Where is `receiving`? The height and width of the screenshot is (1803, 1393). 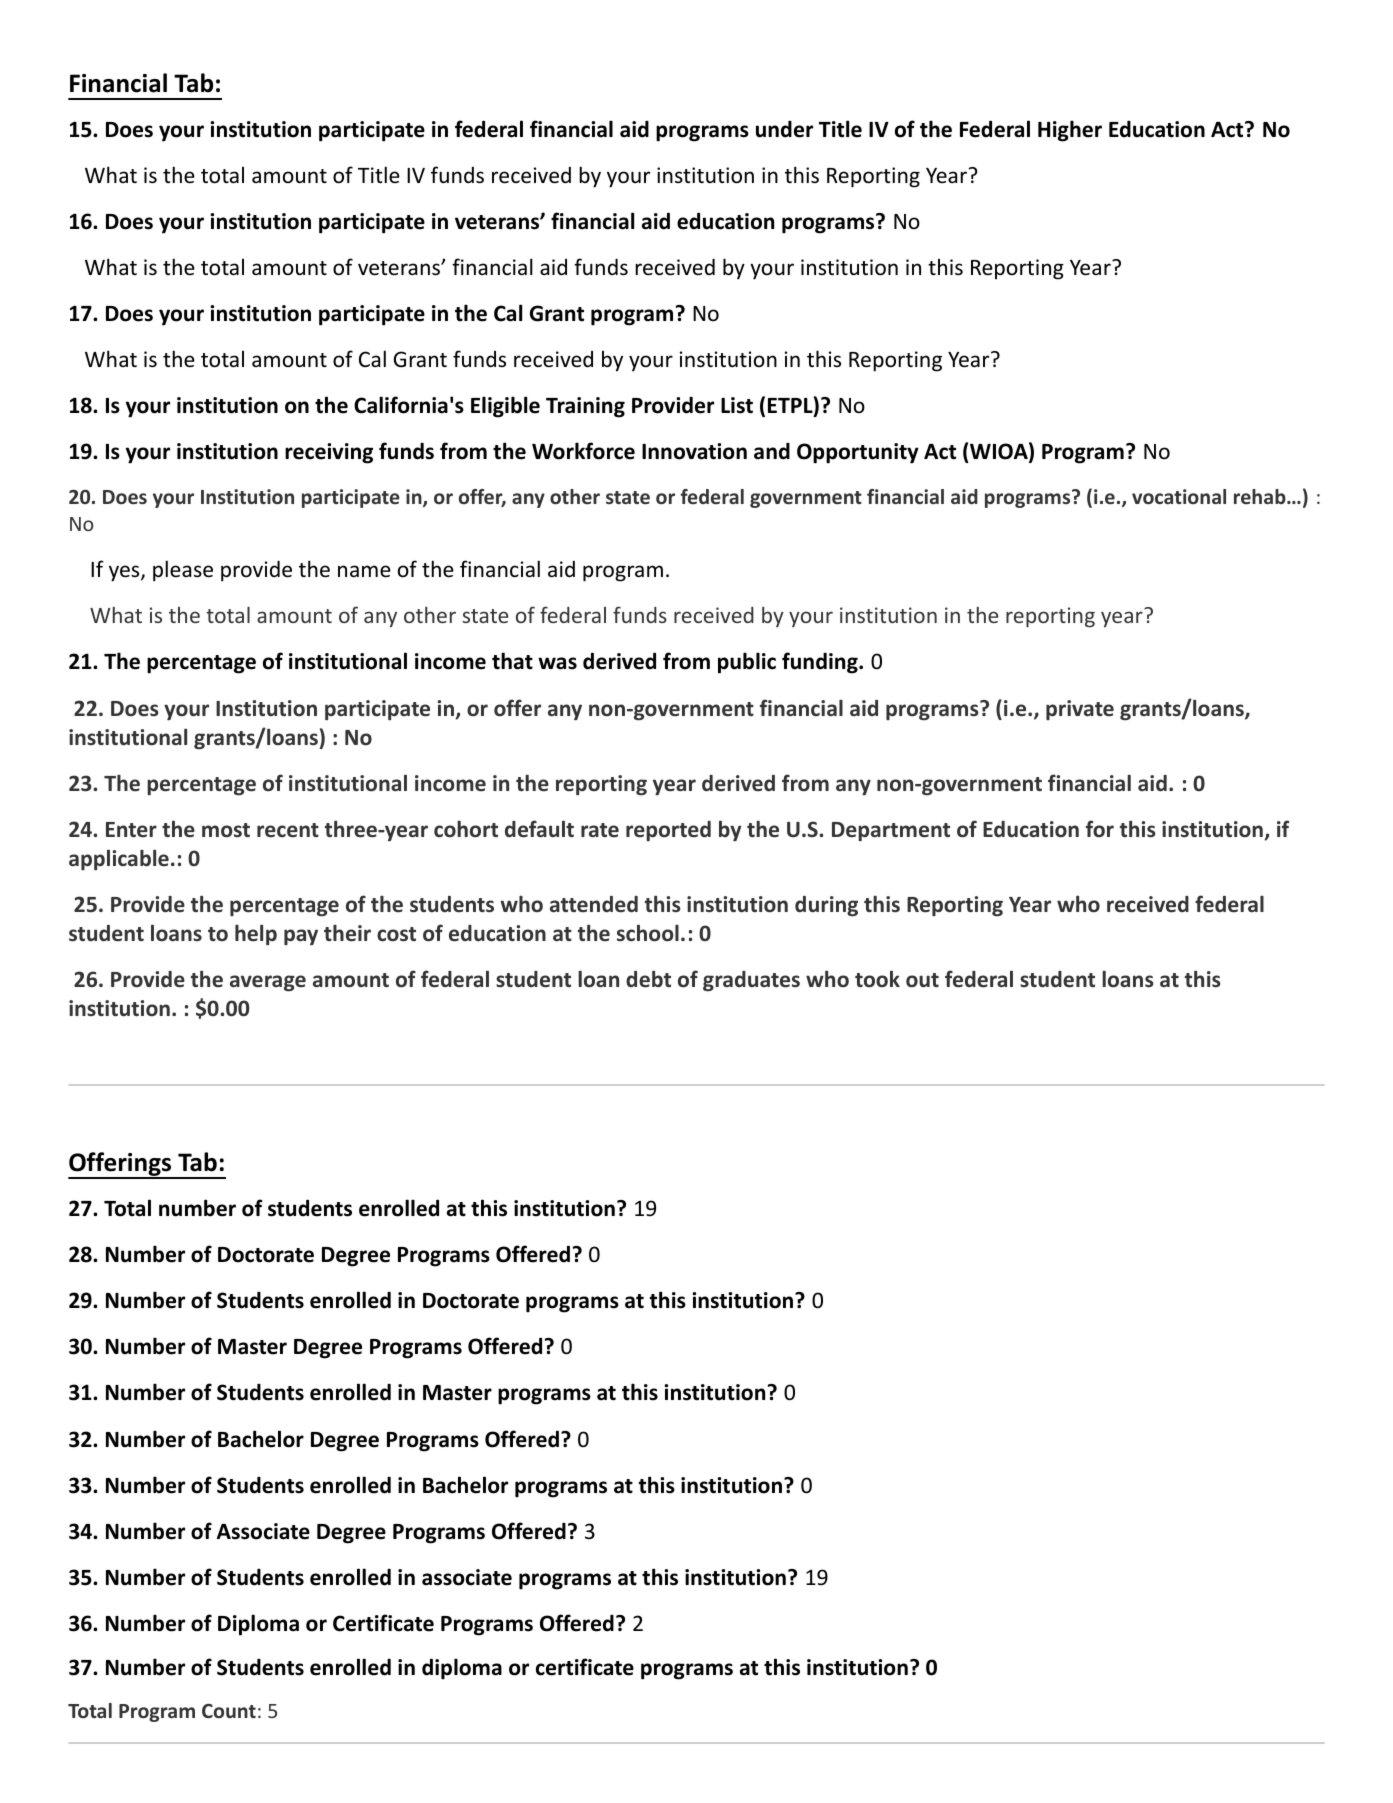
receiving is located at coordinates (329, 453).
